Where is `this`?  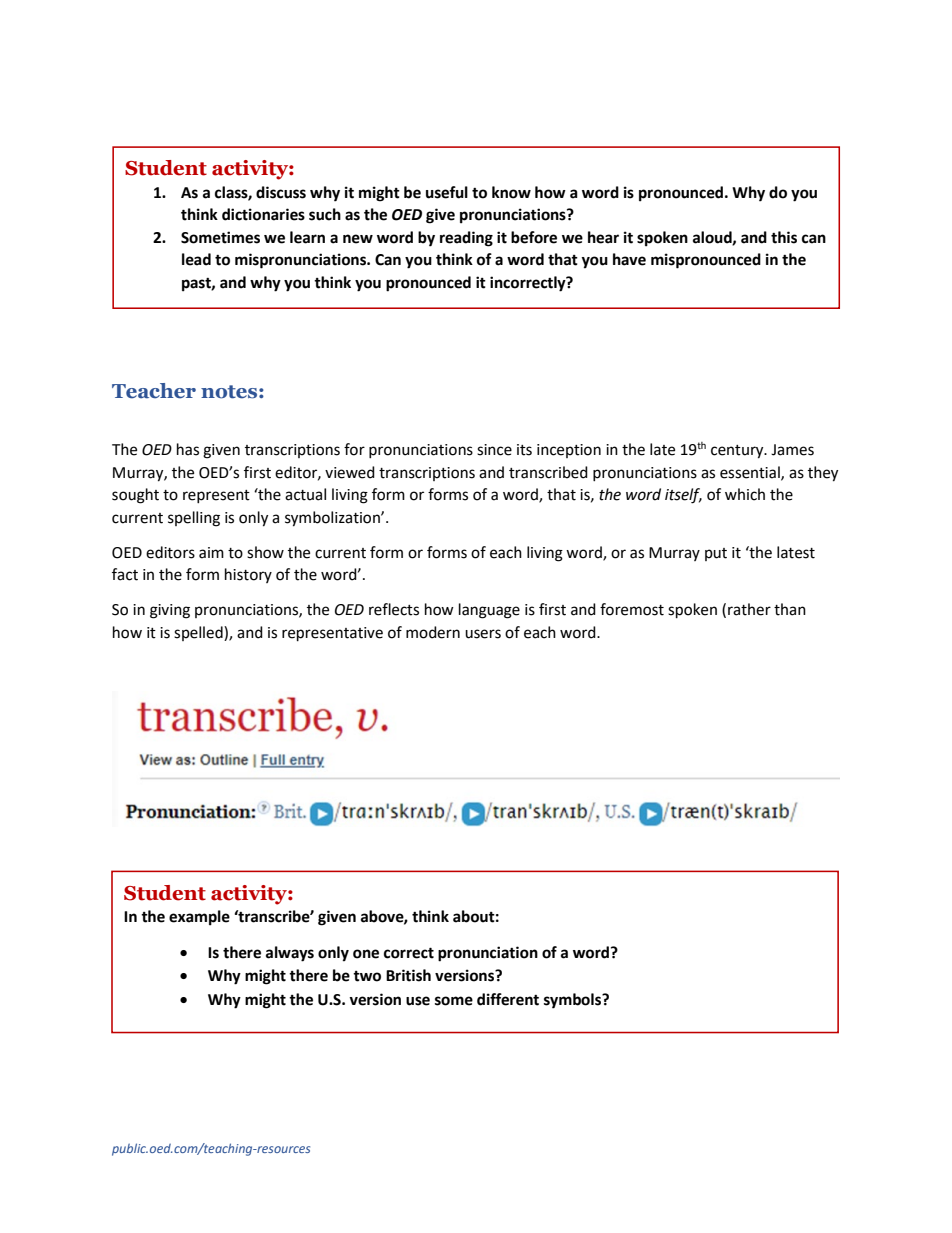
this is located at coordinates (784, 237).
